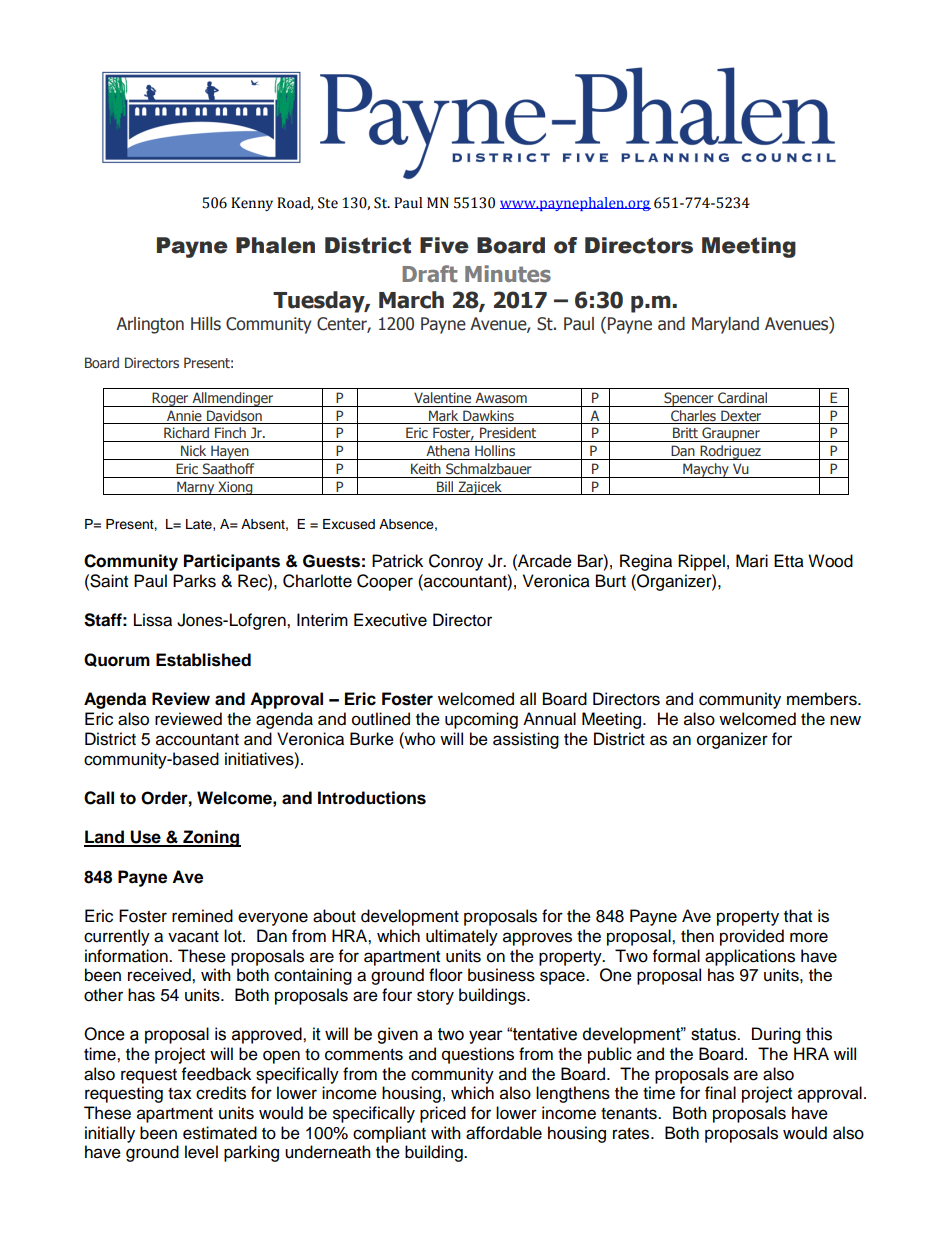 Image resolution: width=952 pixels, height=1233 pixels. I want to click on vacant, so click(193, 937).
